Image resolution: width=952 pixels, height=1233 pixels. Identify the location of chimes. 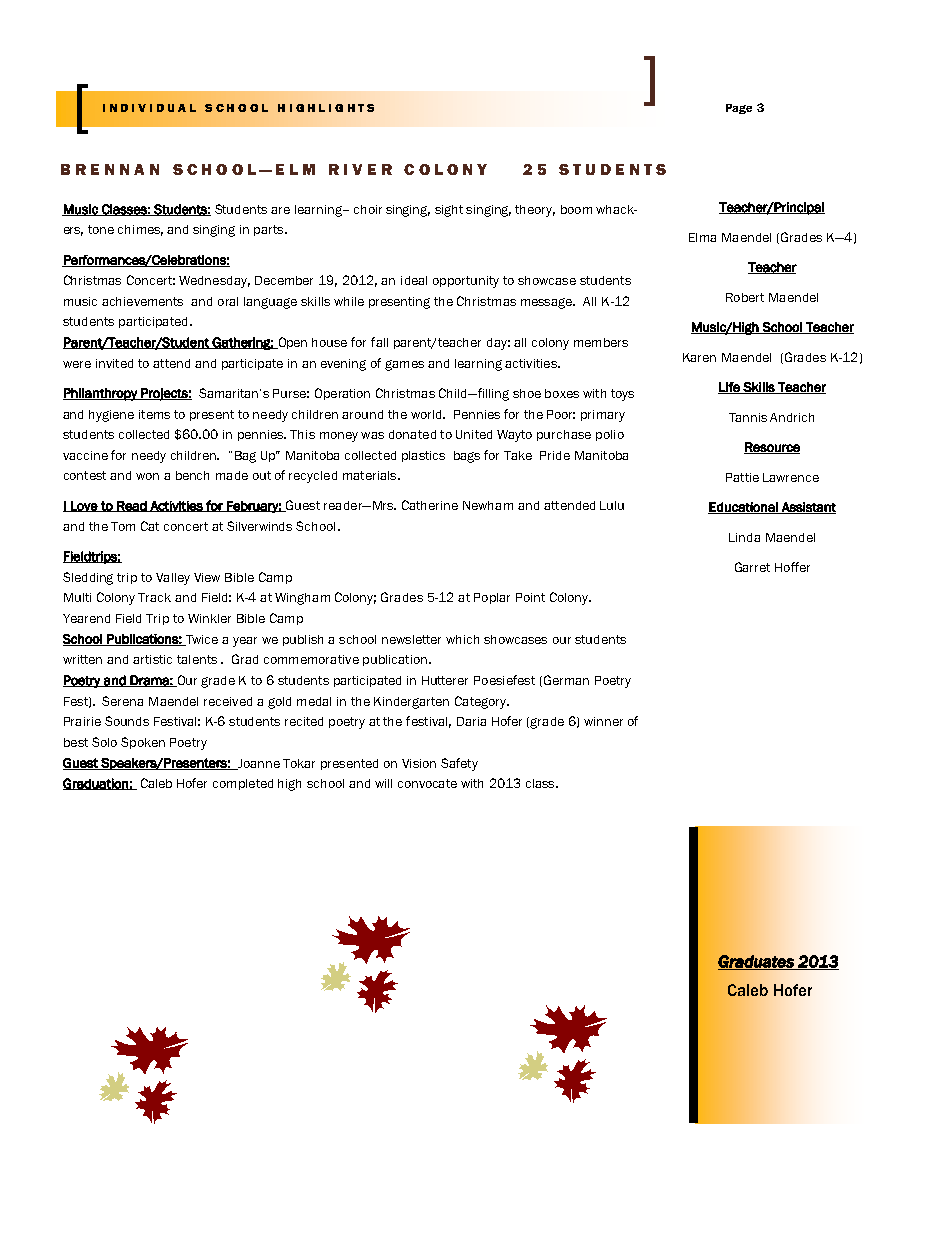
(140, 230).
